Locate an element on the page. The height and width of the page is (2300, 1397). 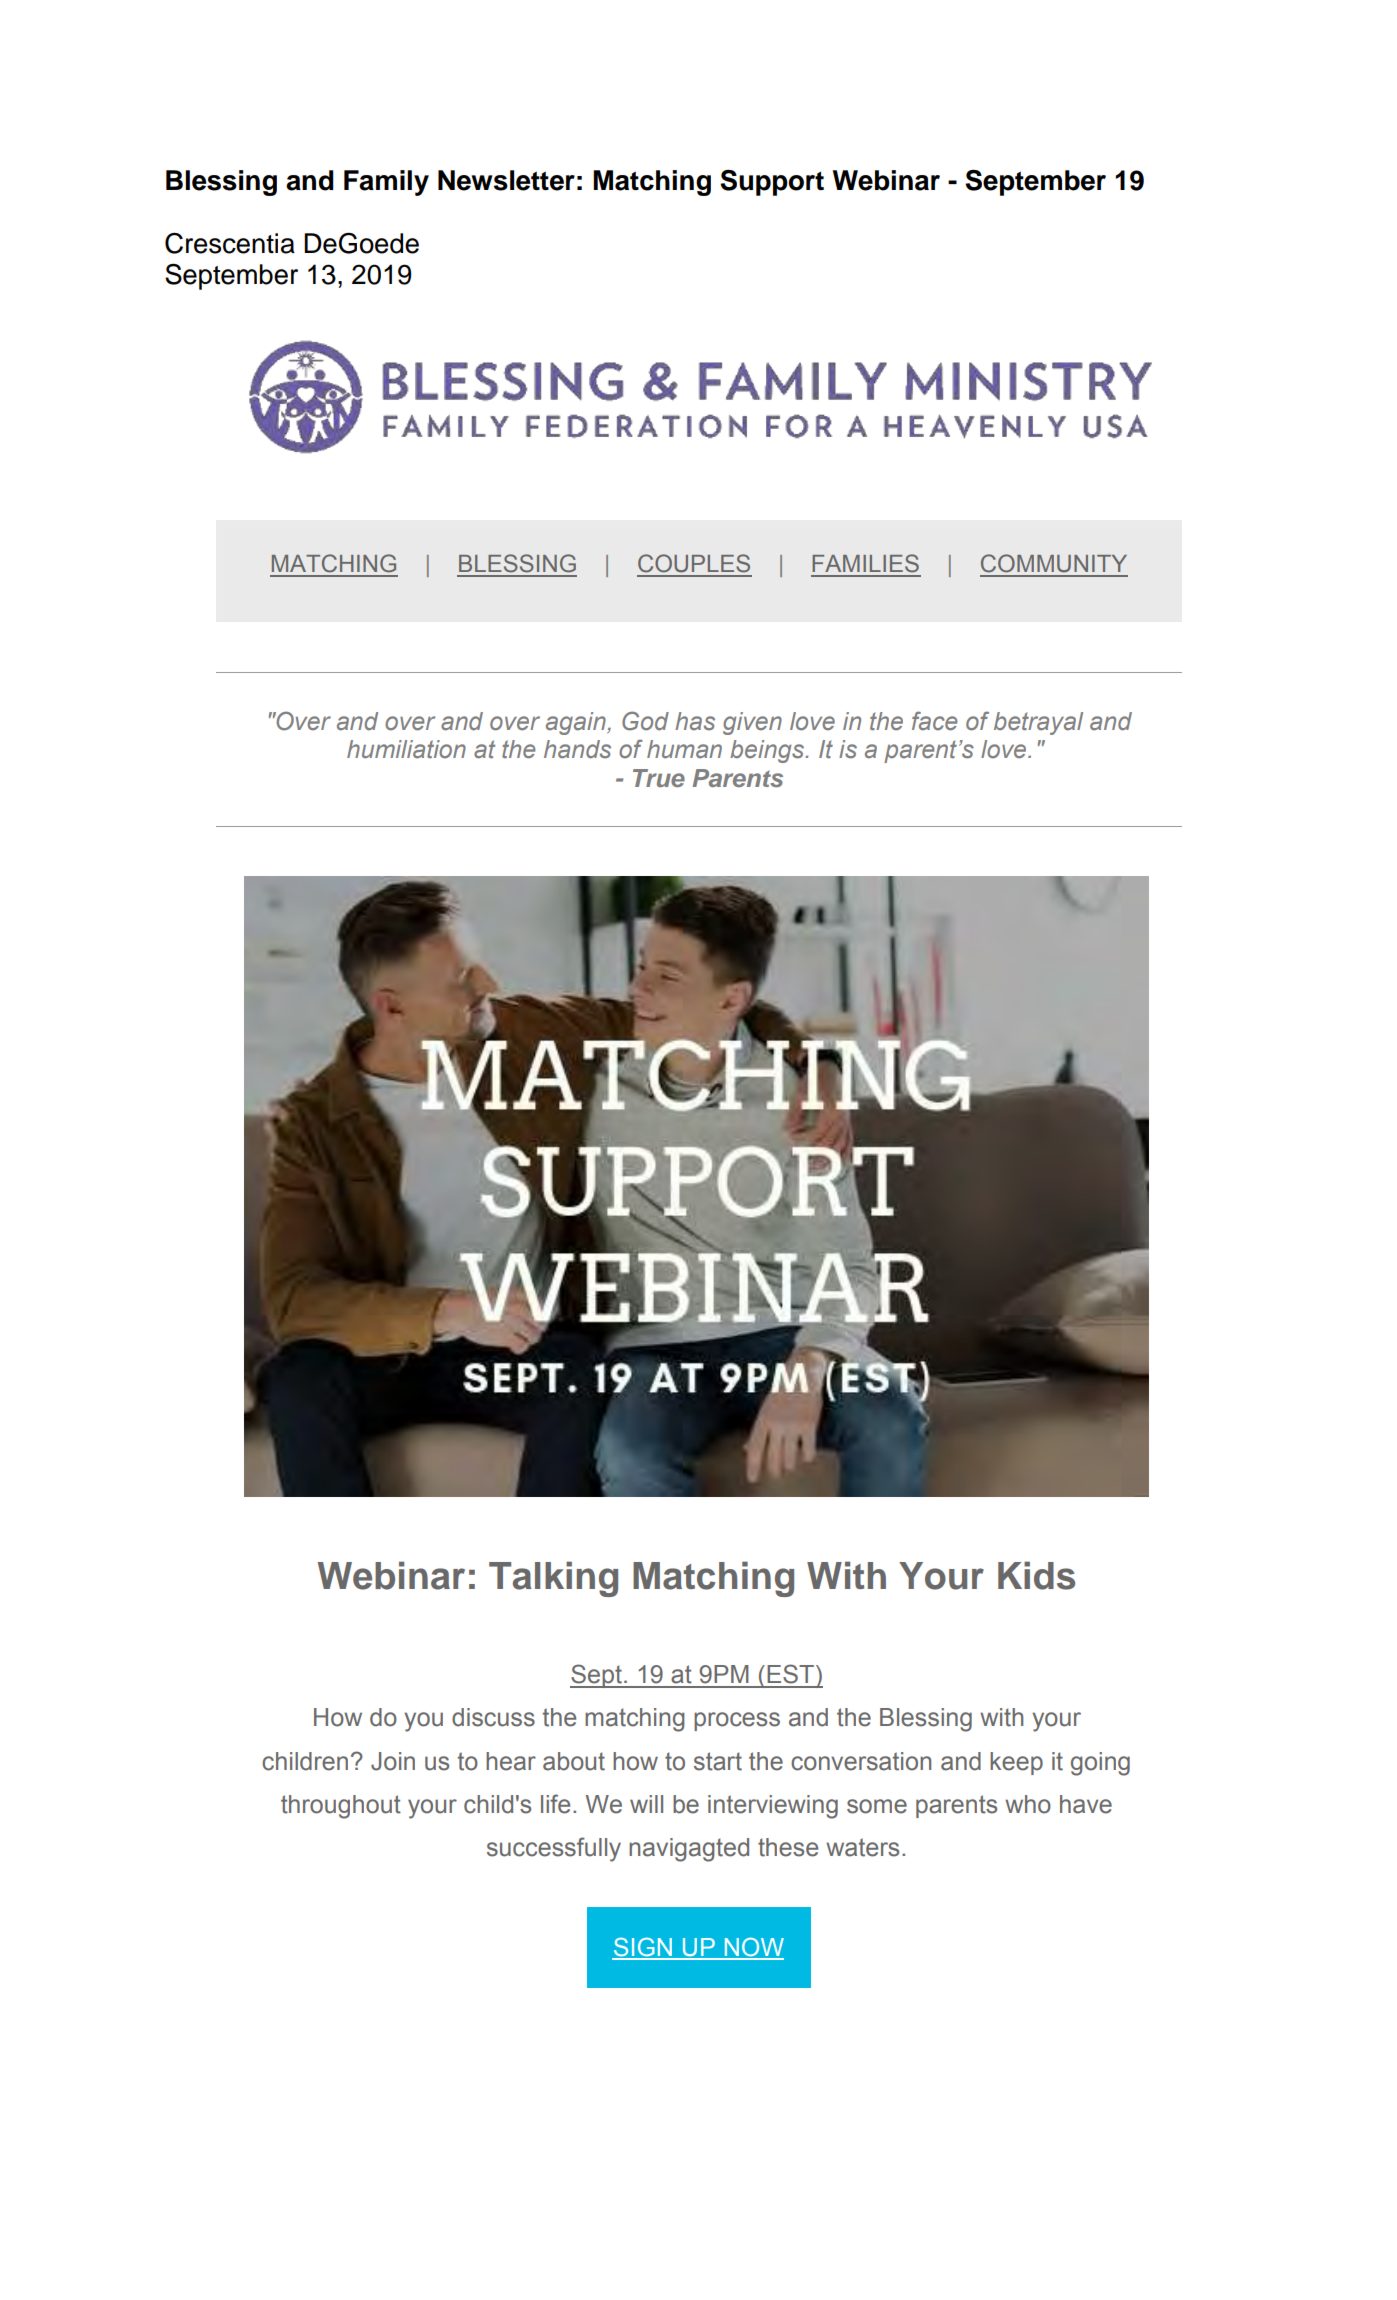
face is located at coordinates (934, 721).
